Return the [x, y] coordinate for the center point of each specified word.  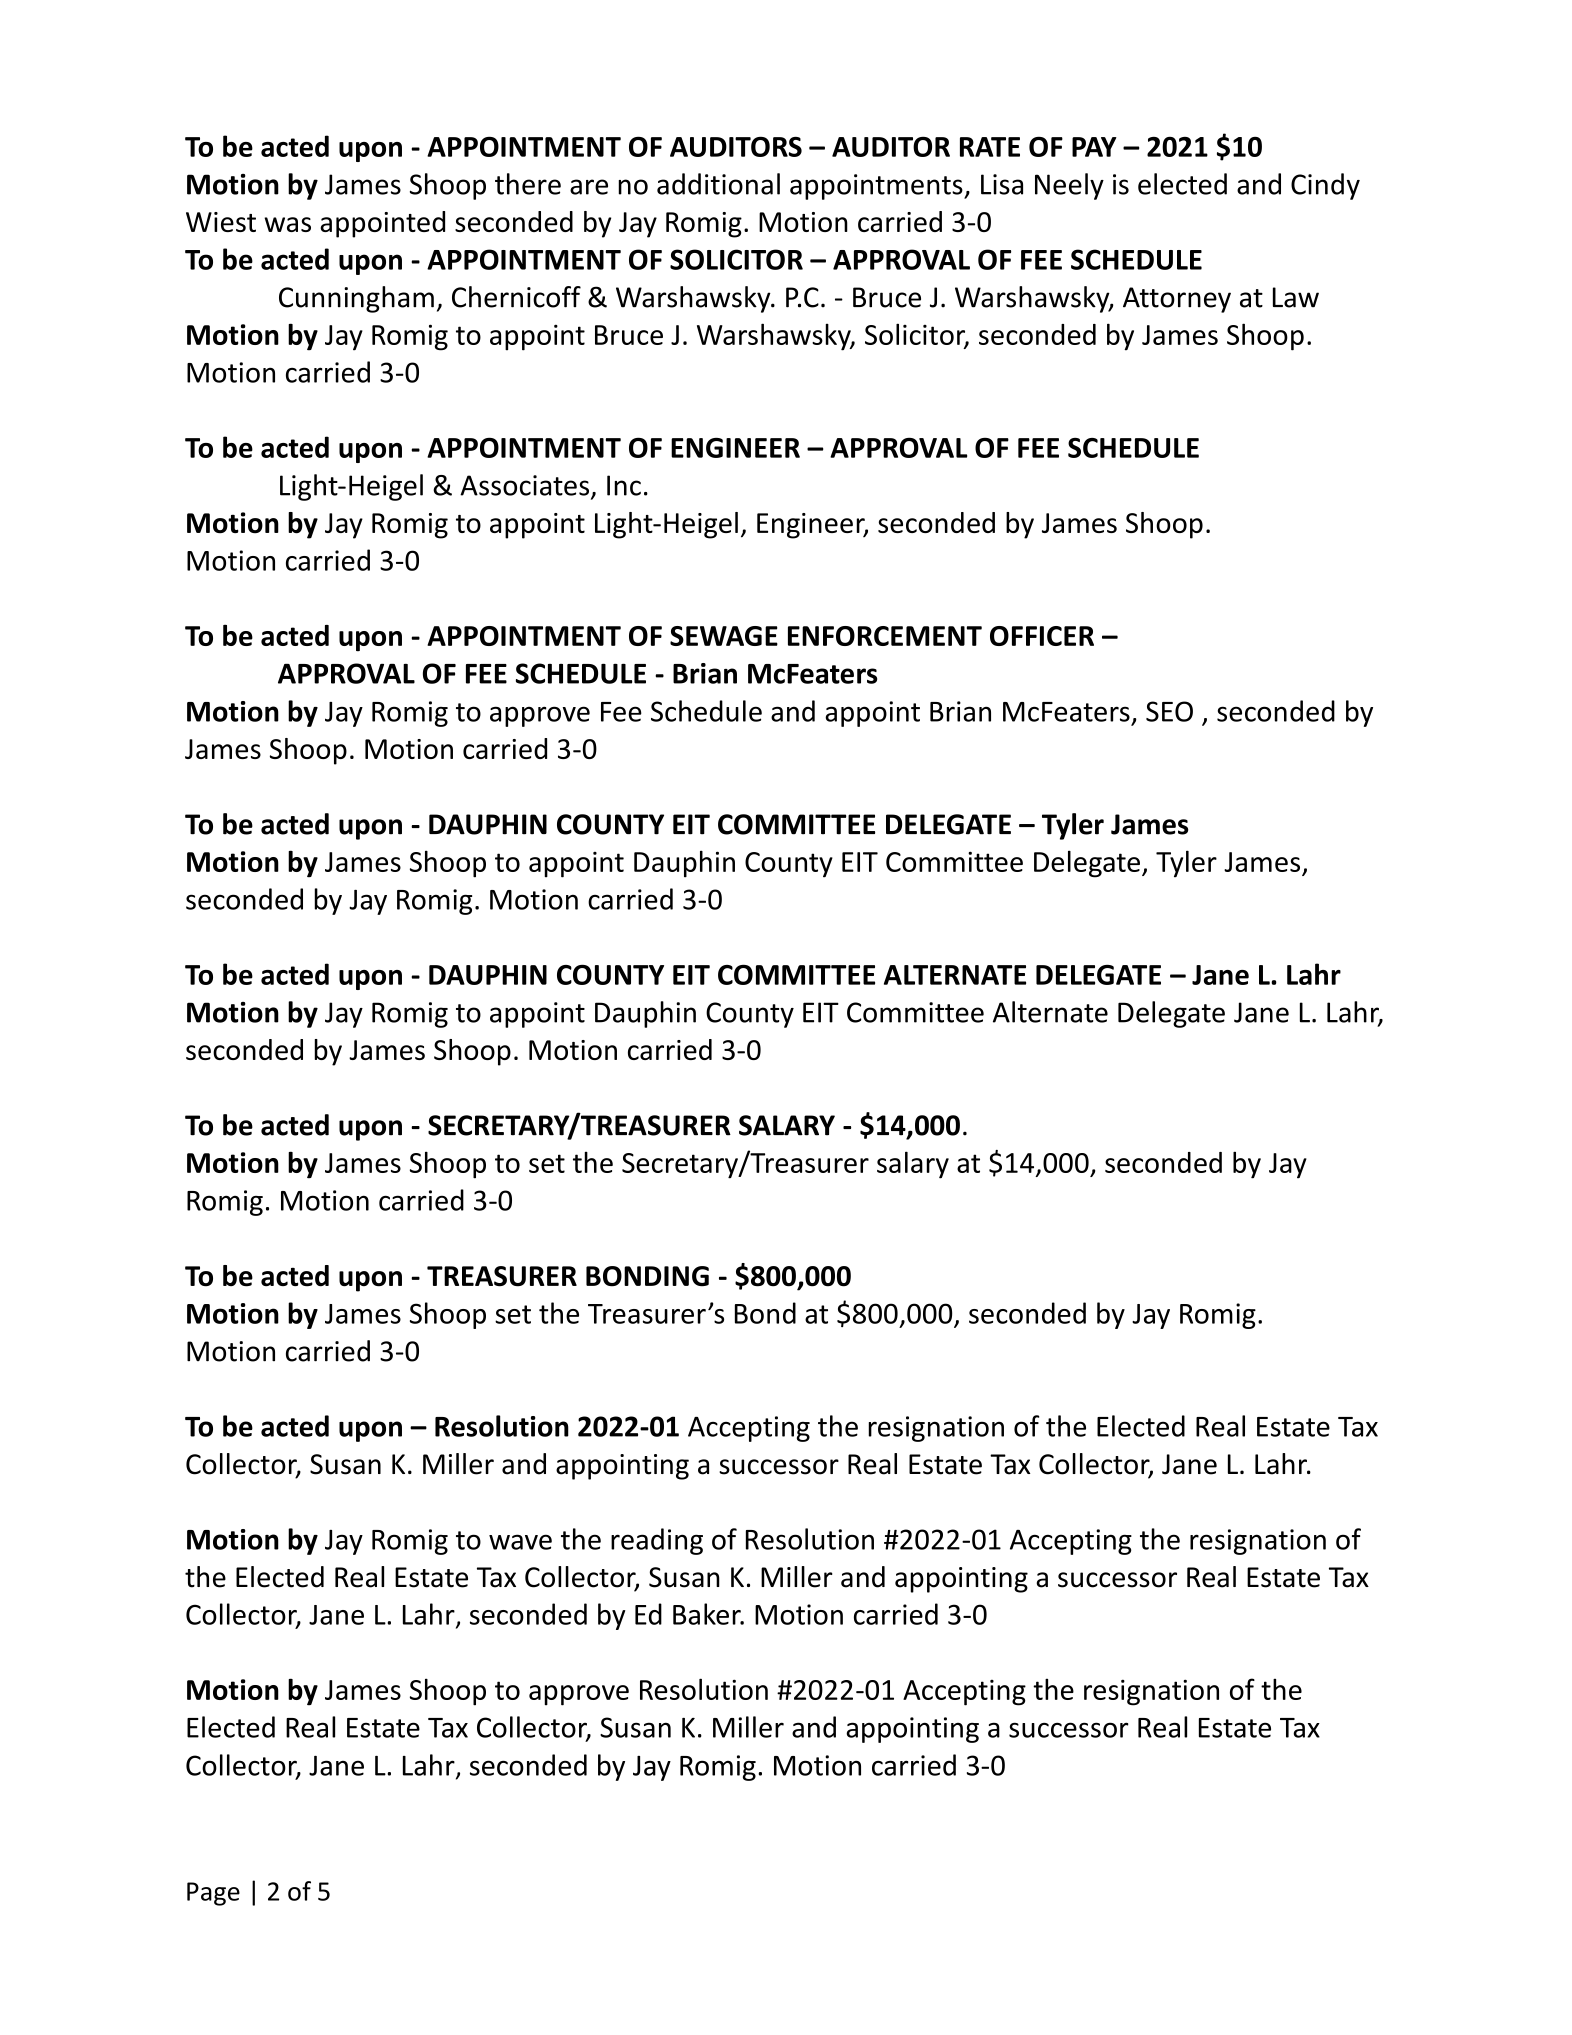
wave [520, 1542]
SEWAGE [724, 636]
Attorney [1177, 300]
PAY [1094, 147]
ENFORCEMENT [885, 636]
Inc [624, 485]
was [287, 224]
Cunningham [356, 299]
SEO [1169, 711]
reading [657, 1541]
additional [718, 184]
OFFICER [1042, 636]
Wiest [221, 222]
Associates [526, 486]
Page [213, 1894]
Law [1296, 297]
